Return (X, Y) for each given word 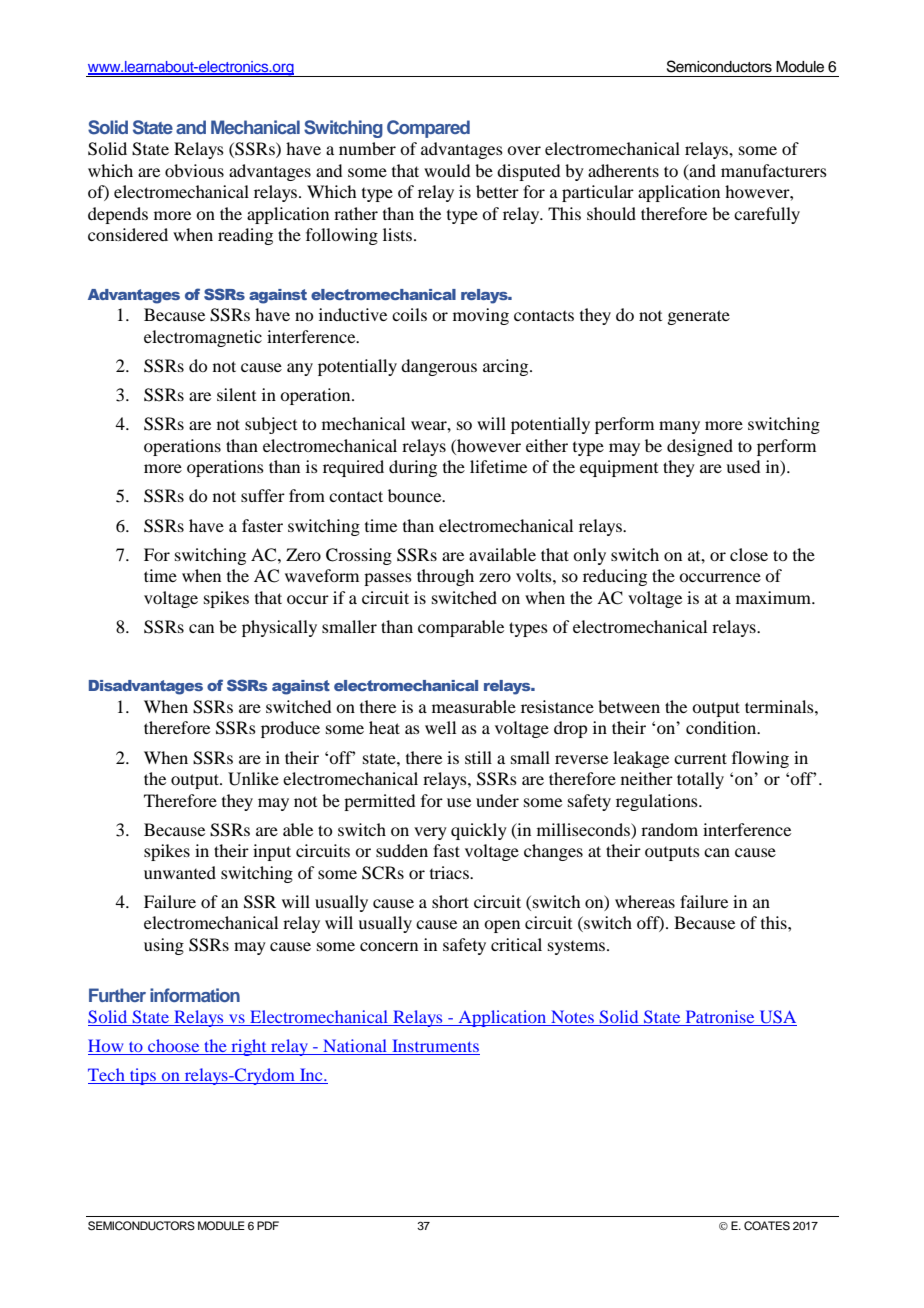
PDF (268, 1225)
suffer (263, 495)
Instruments (435, 1047)
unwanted (180, 872)
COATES (767, 1226)
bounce (416, 495)
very (430, 833)
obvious (194, 170)
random (669, 829)
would (447, 170)
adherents (623, 170)
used (743, 466)
